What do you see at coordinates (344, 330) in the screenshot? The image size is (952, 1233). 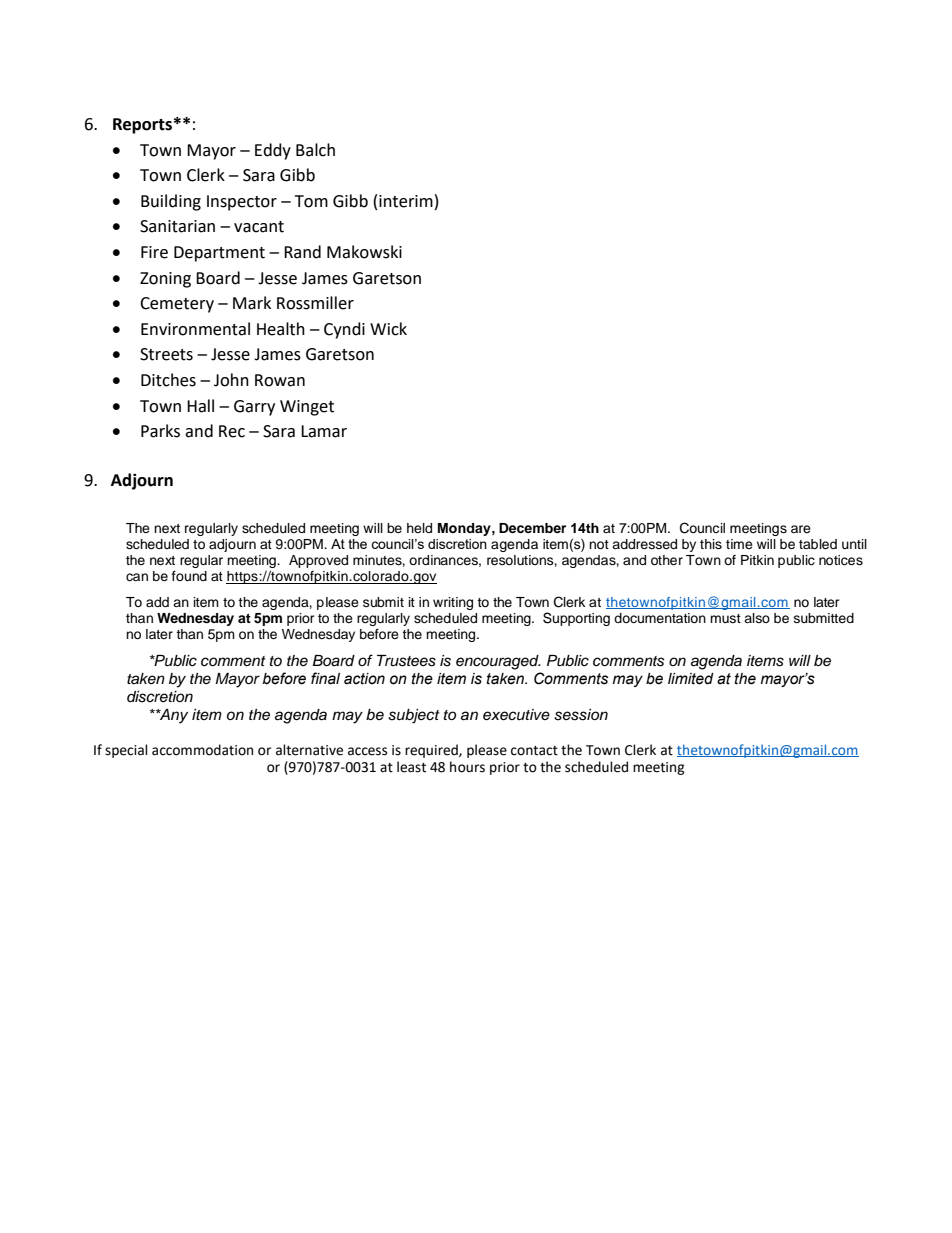 I see `Cyndi` at bounding box center [344, 330].
